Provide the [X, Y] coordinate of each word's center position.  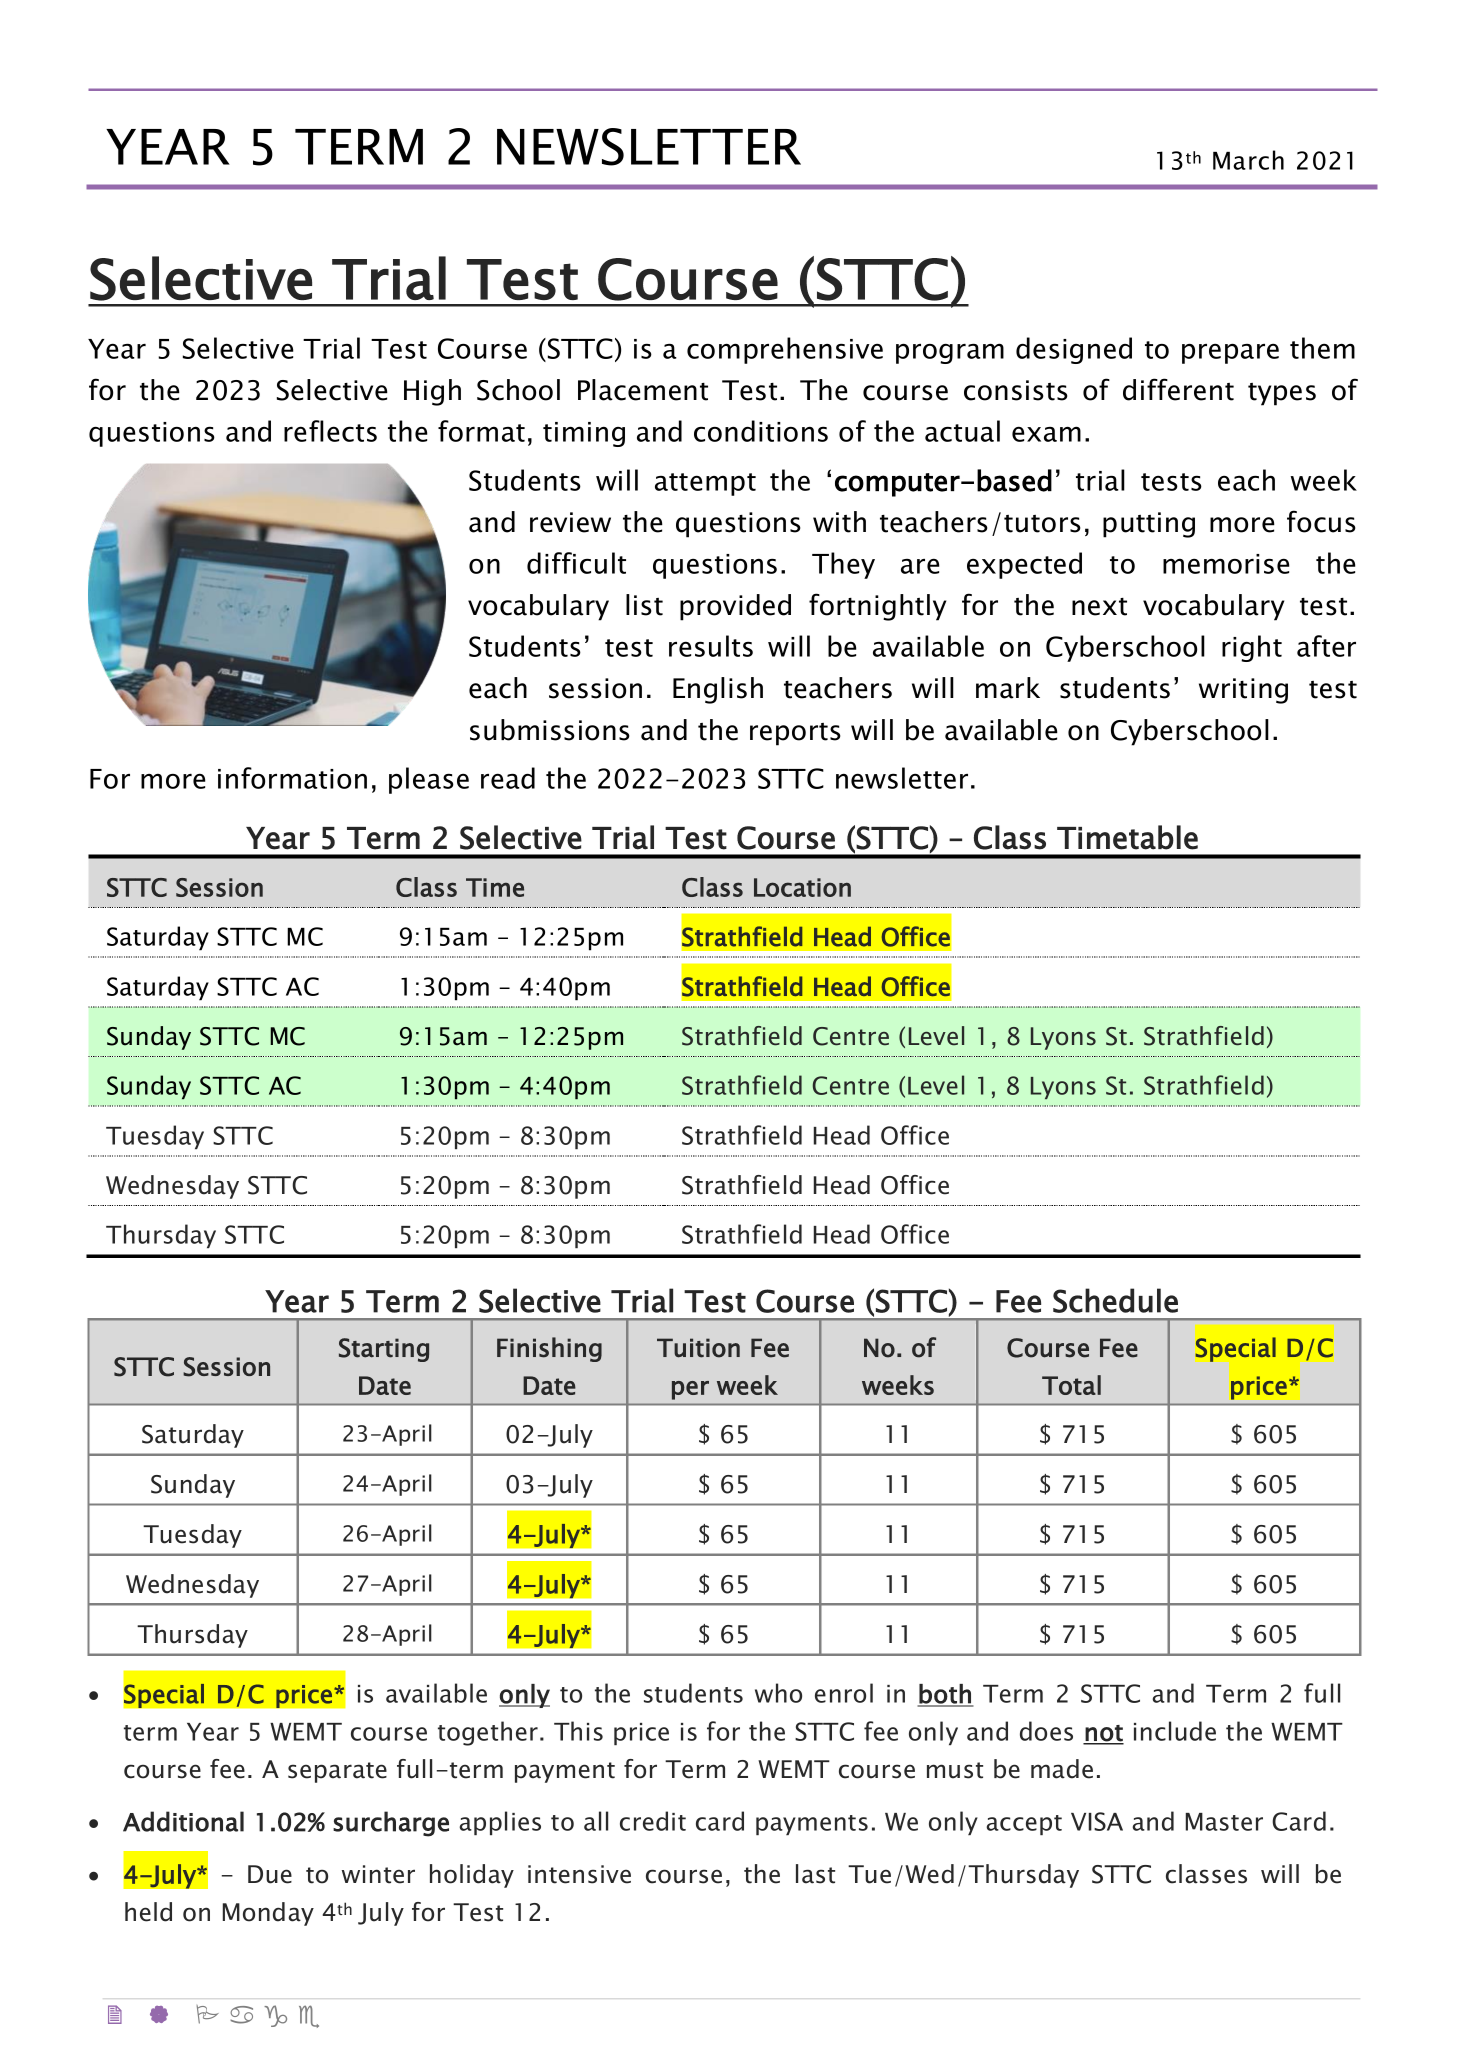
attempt [705, 484]
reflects [330, 431]
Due [270, 1874]
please [429, 780]
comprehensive [785, 350]
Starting [384, 1350]
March [1248, 160]
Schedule [1115, 1300]
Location [802, 887]
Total [1071, 1385]
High [432, 392]
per [690, 1390]
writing [1243, 691]
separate [337, 1772]
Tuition [698, 1348]
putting [1149, 525]
